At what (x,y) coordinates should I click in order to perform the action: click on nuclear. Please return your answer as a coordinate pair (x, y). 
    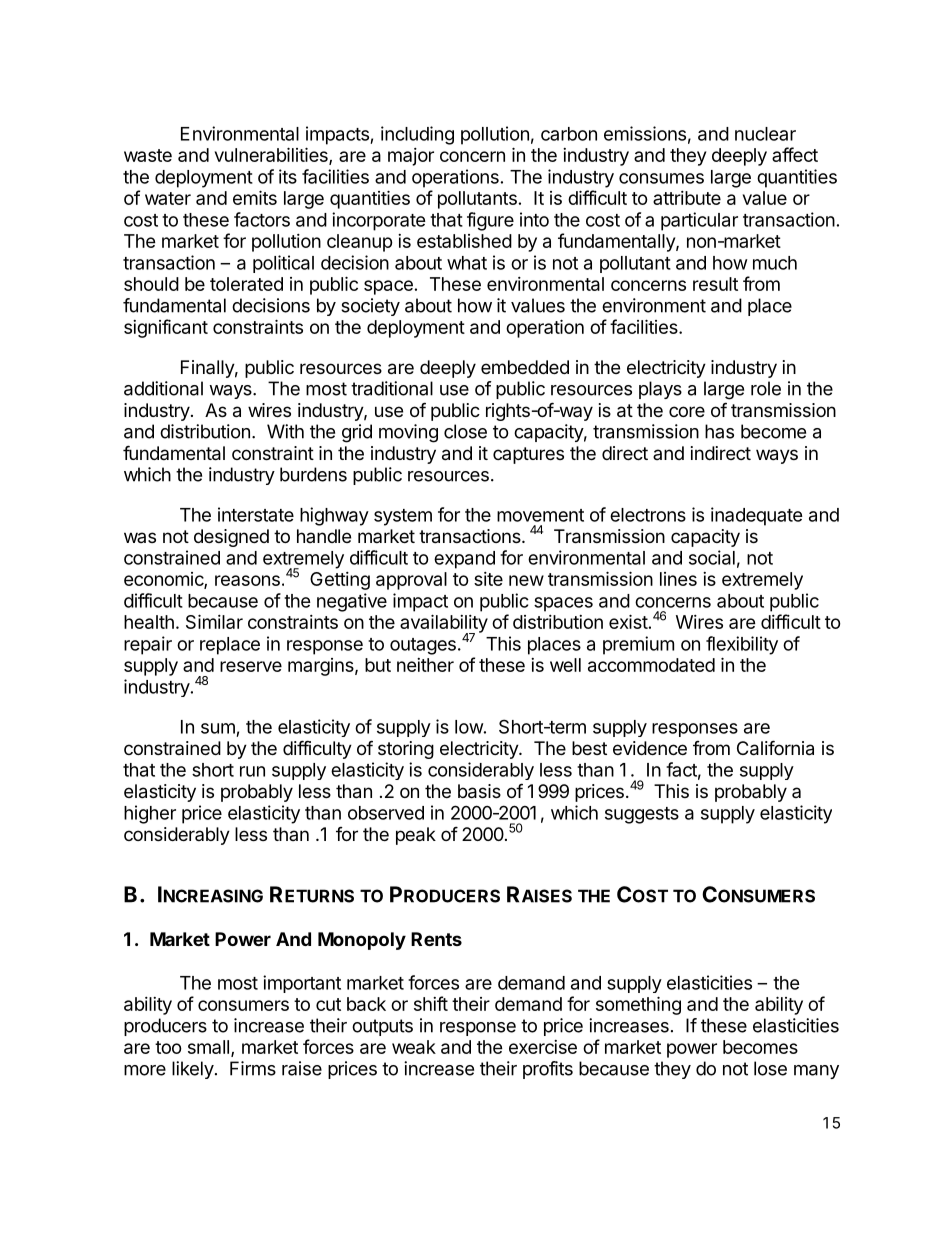
    Looking at the image, I should click on (765, 134).
